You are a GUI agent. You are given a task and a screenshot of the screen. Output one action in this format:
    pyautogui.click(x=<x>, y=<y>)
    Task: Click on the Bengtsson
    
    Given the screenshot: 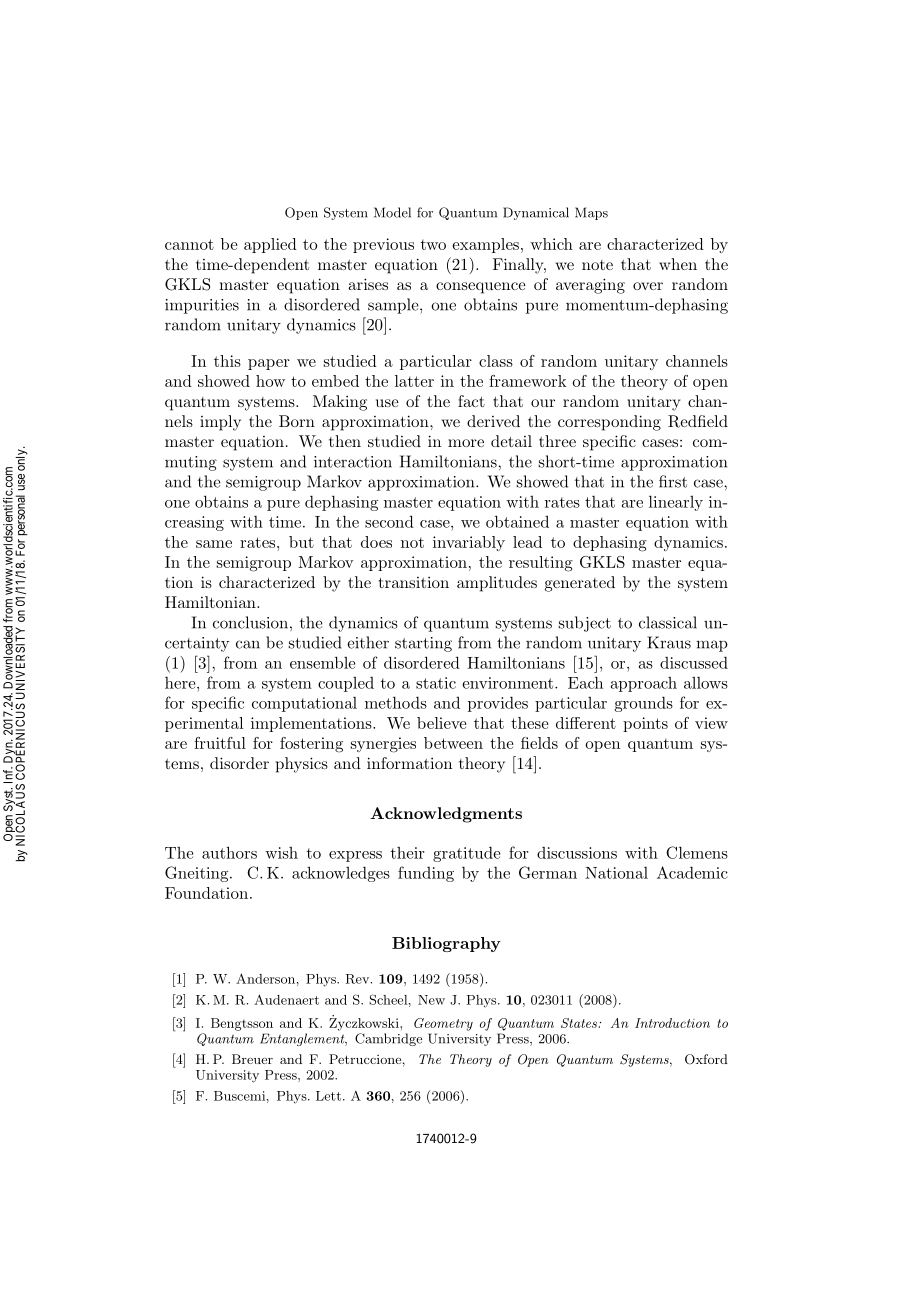 What is the action you would take?
    pyautogui.click(x=242, y=1024)
